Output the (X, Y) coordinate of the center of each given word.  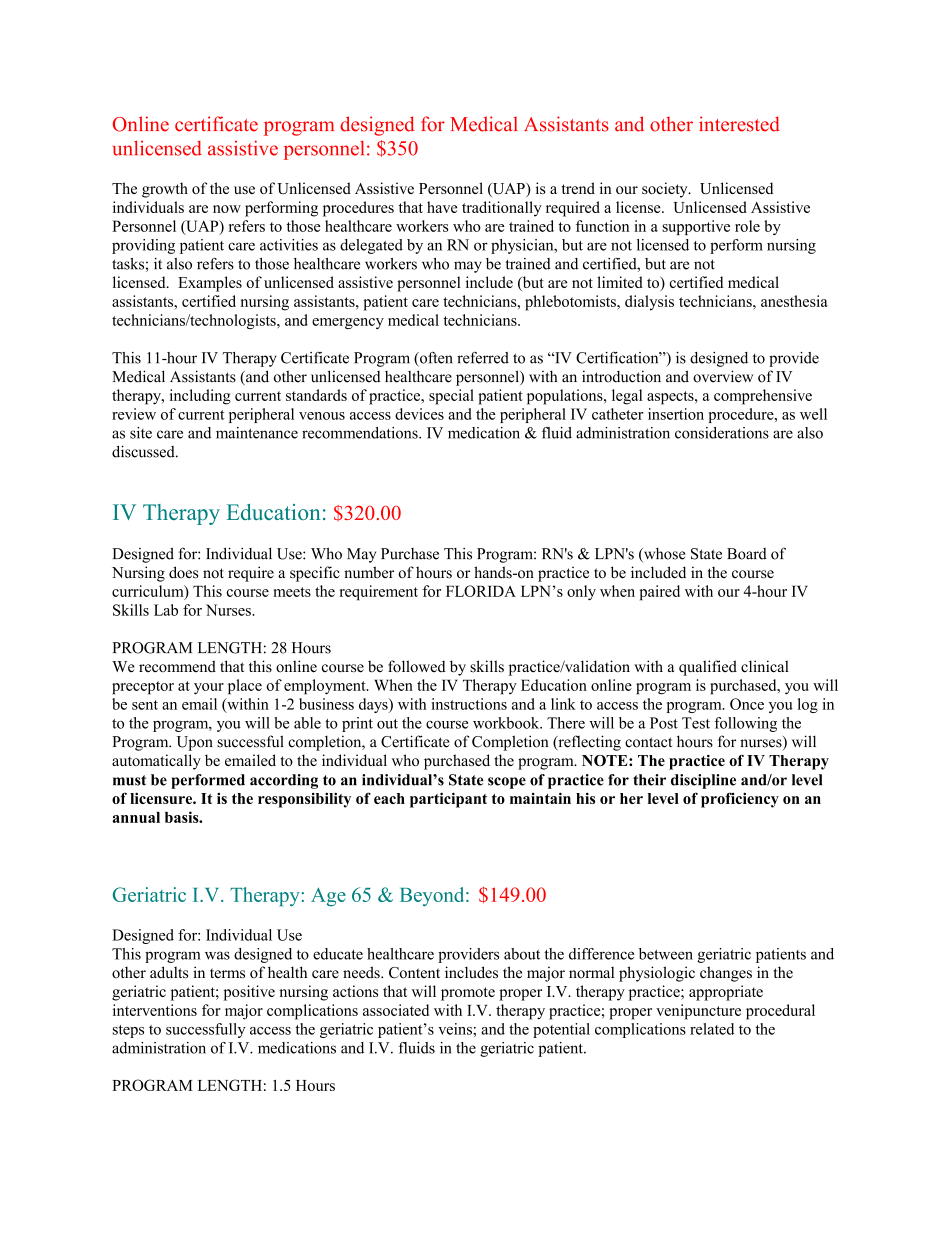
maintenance (257, 433)
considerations (722, 433)
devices (419, 414)
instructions (469, 704)
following (745, 724)
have (442, 207)
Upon (195, 743)
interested (739, 124)
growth (165, 190)
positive (249, 993)
